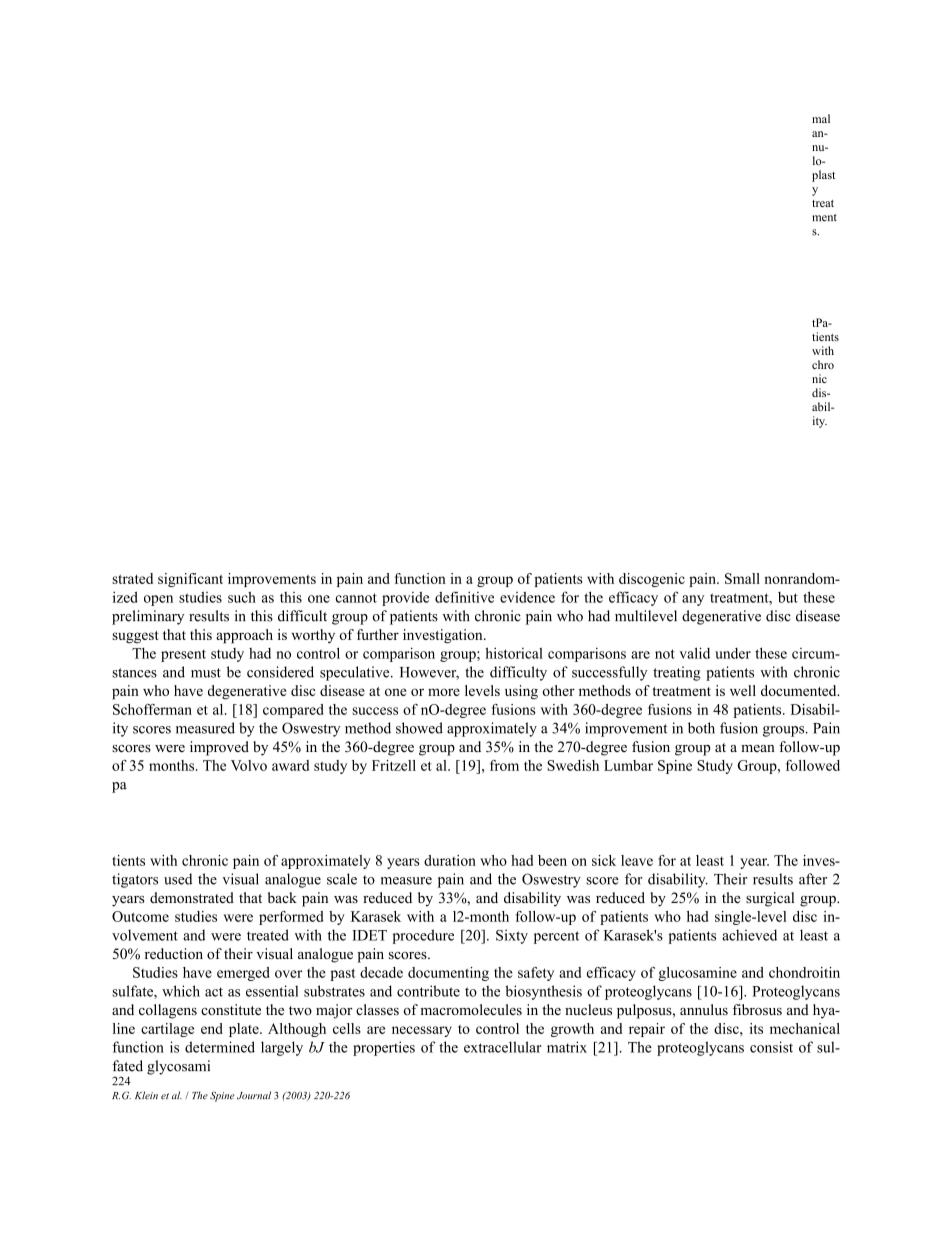 This document has width=952, height=1233. Describe the element at coordinates (758, 748) in the document. I see `mean` at that location.
